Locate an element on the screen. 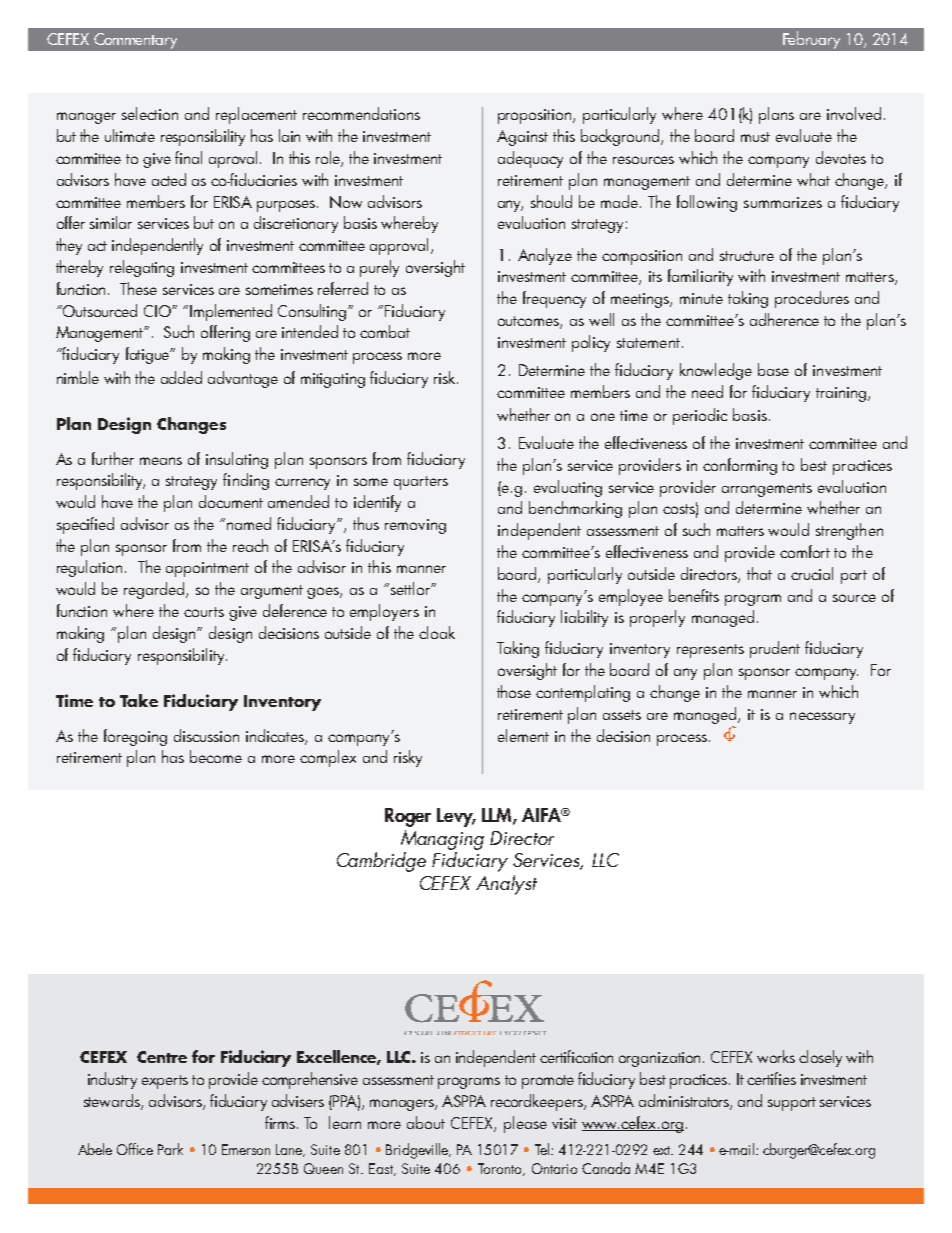 The width and height of the screenshot is (952, 1233). cloak is located at coordinates (437, 632).
